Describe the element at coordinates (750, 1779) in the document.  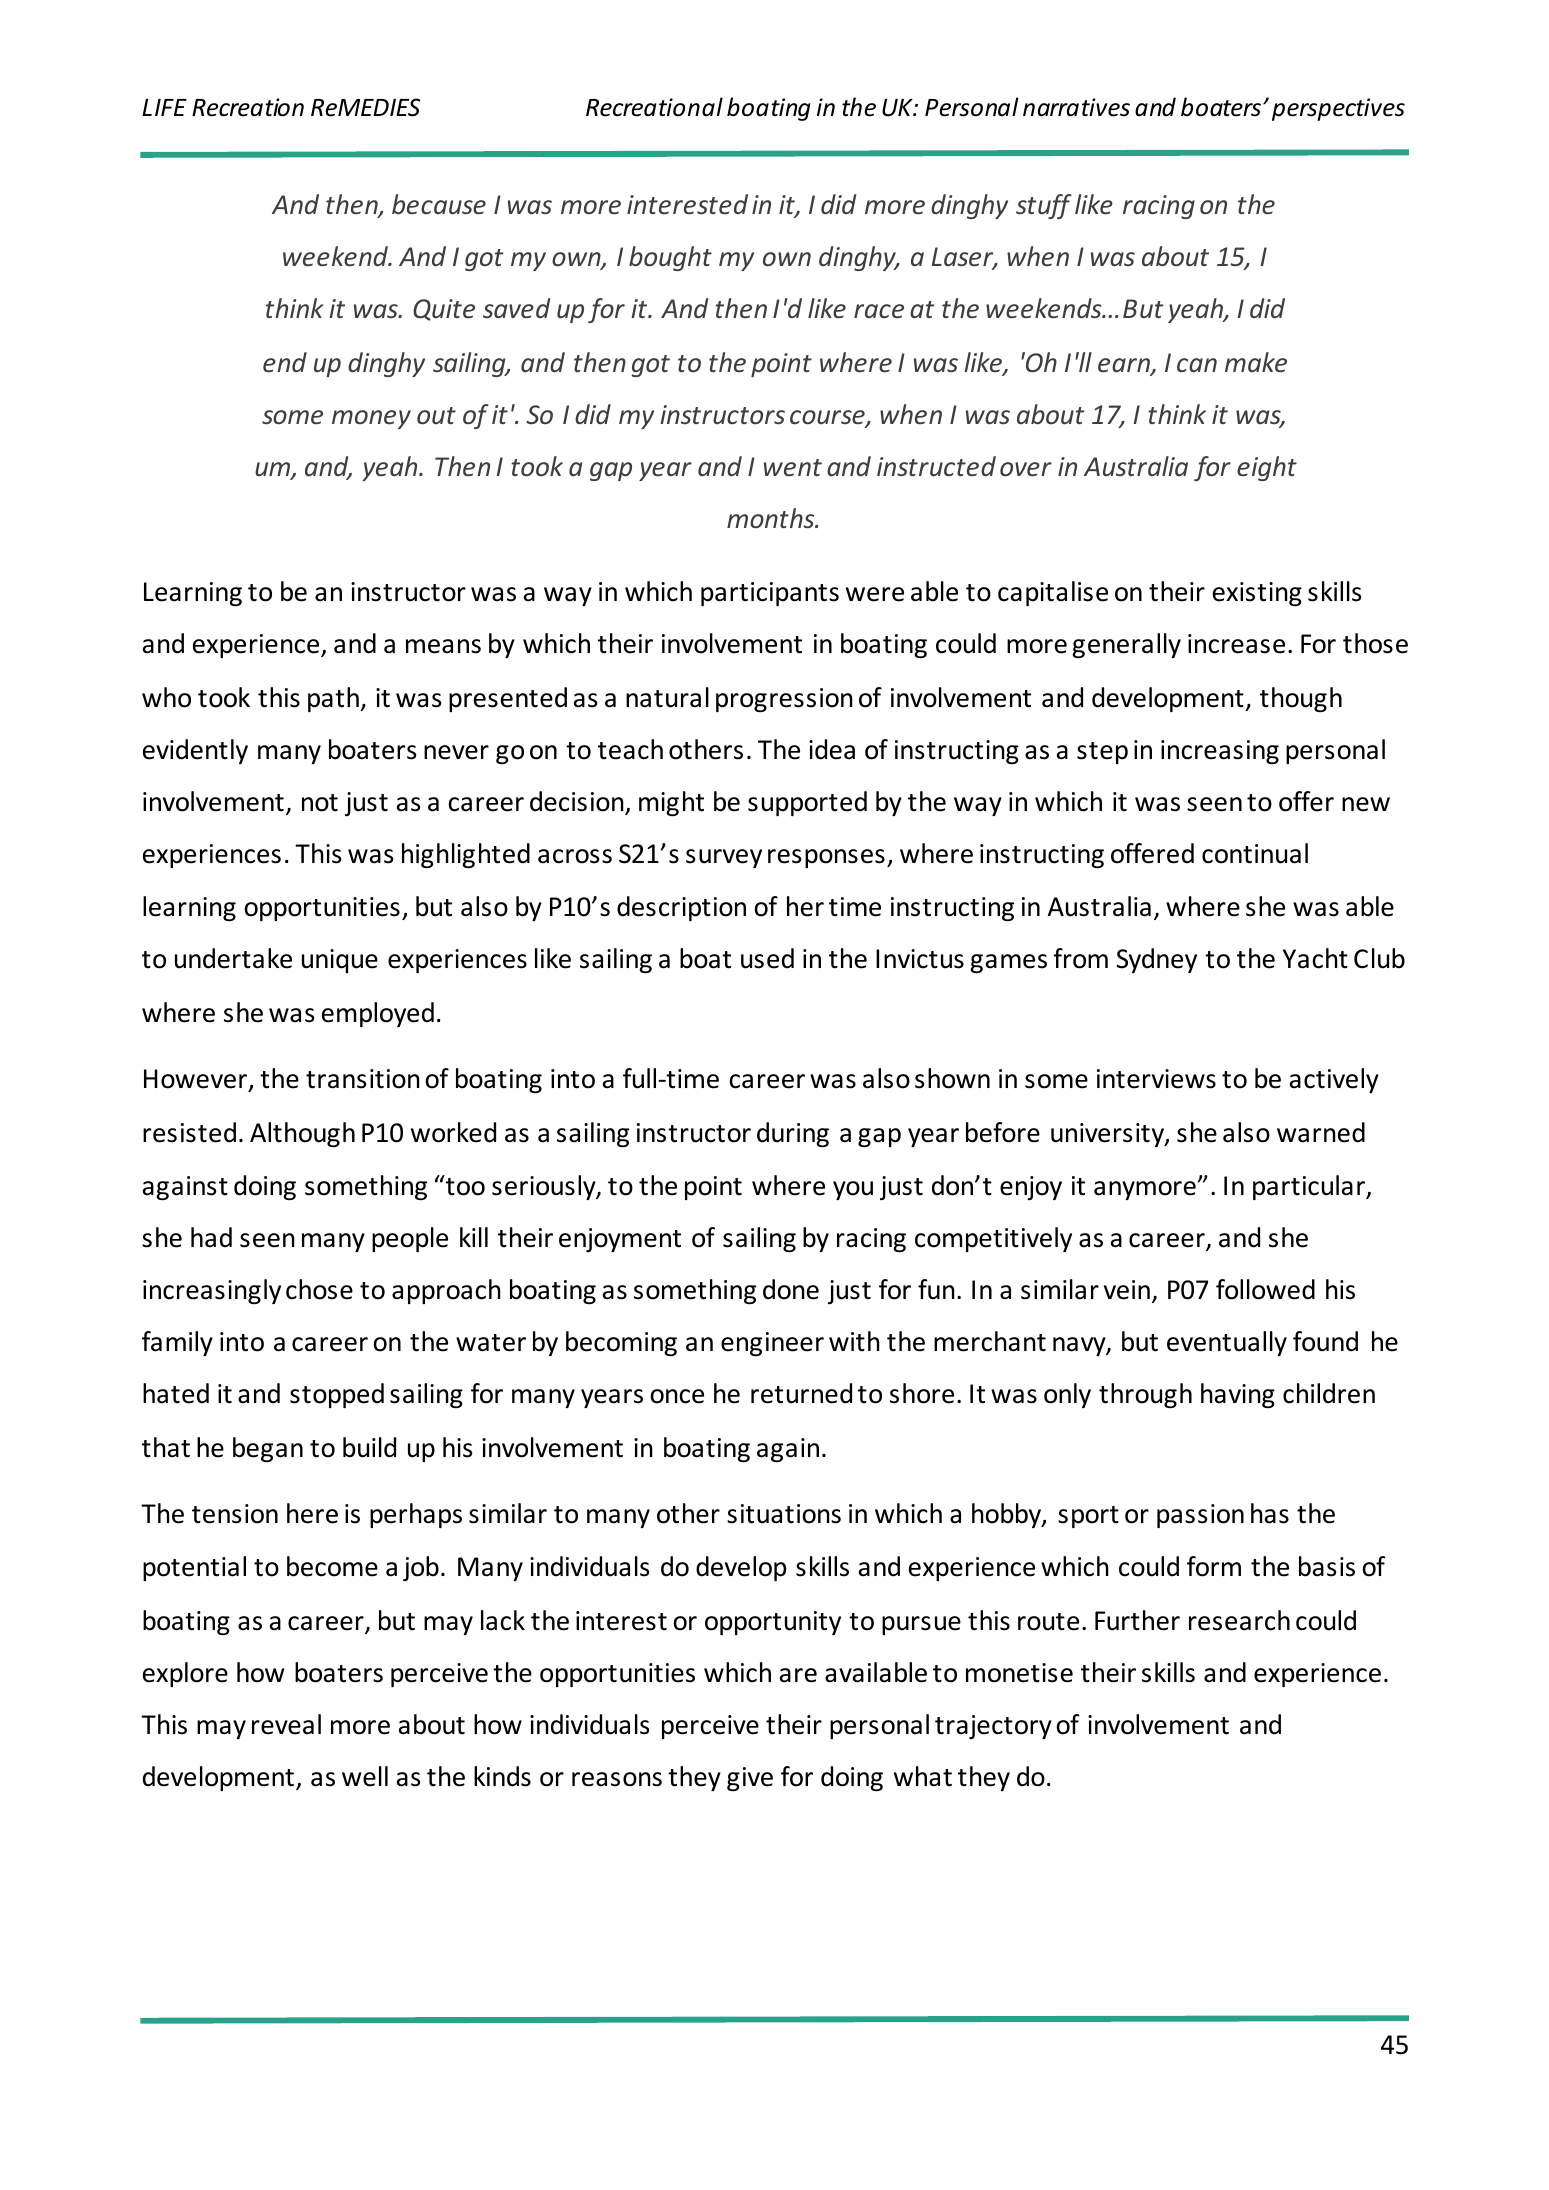
I see `give` at that location.
